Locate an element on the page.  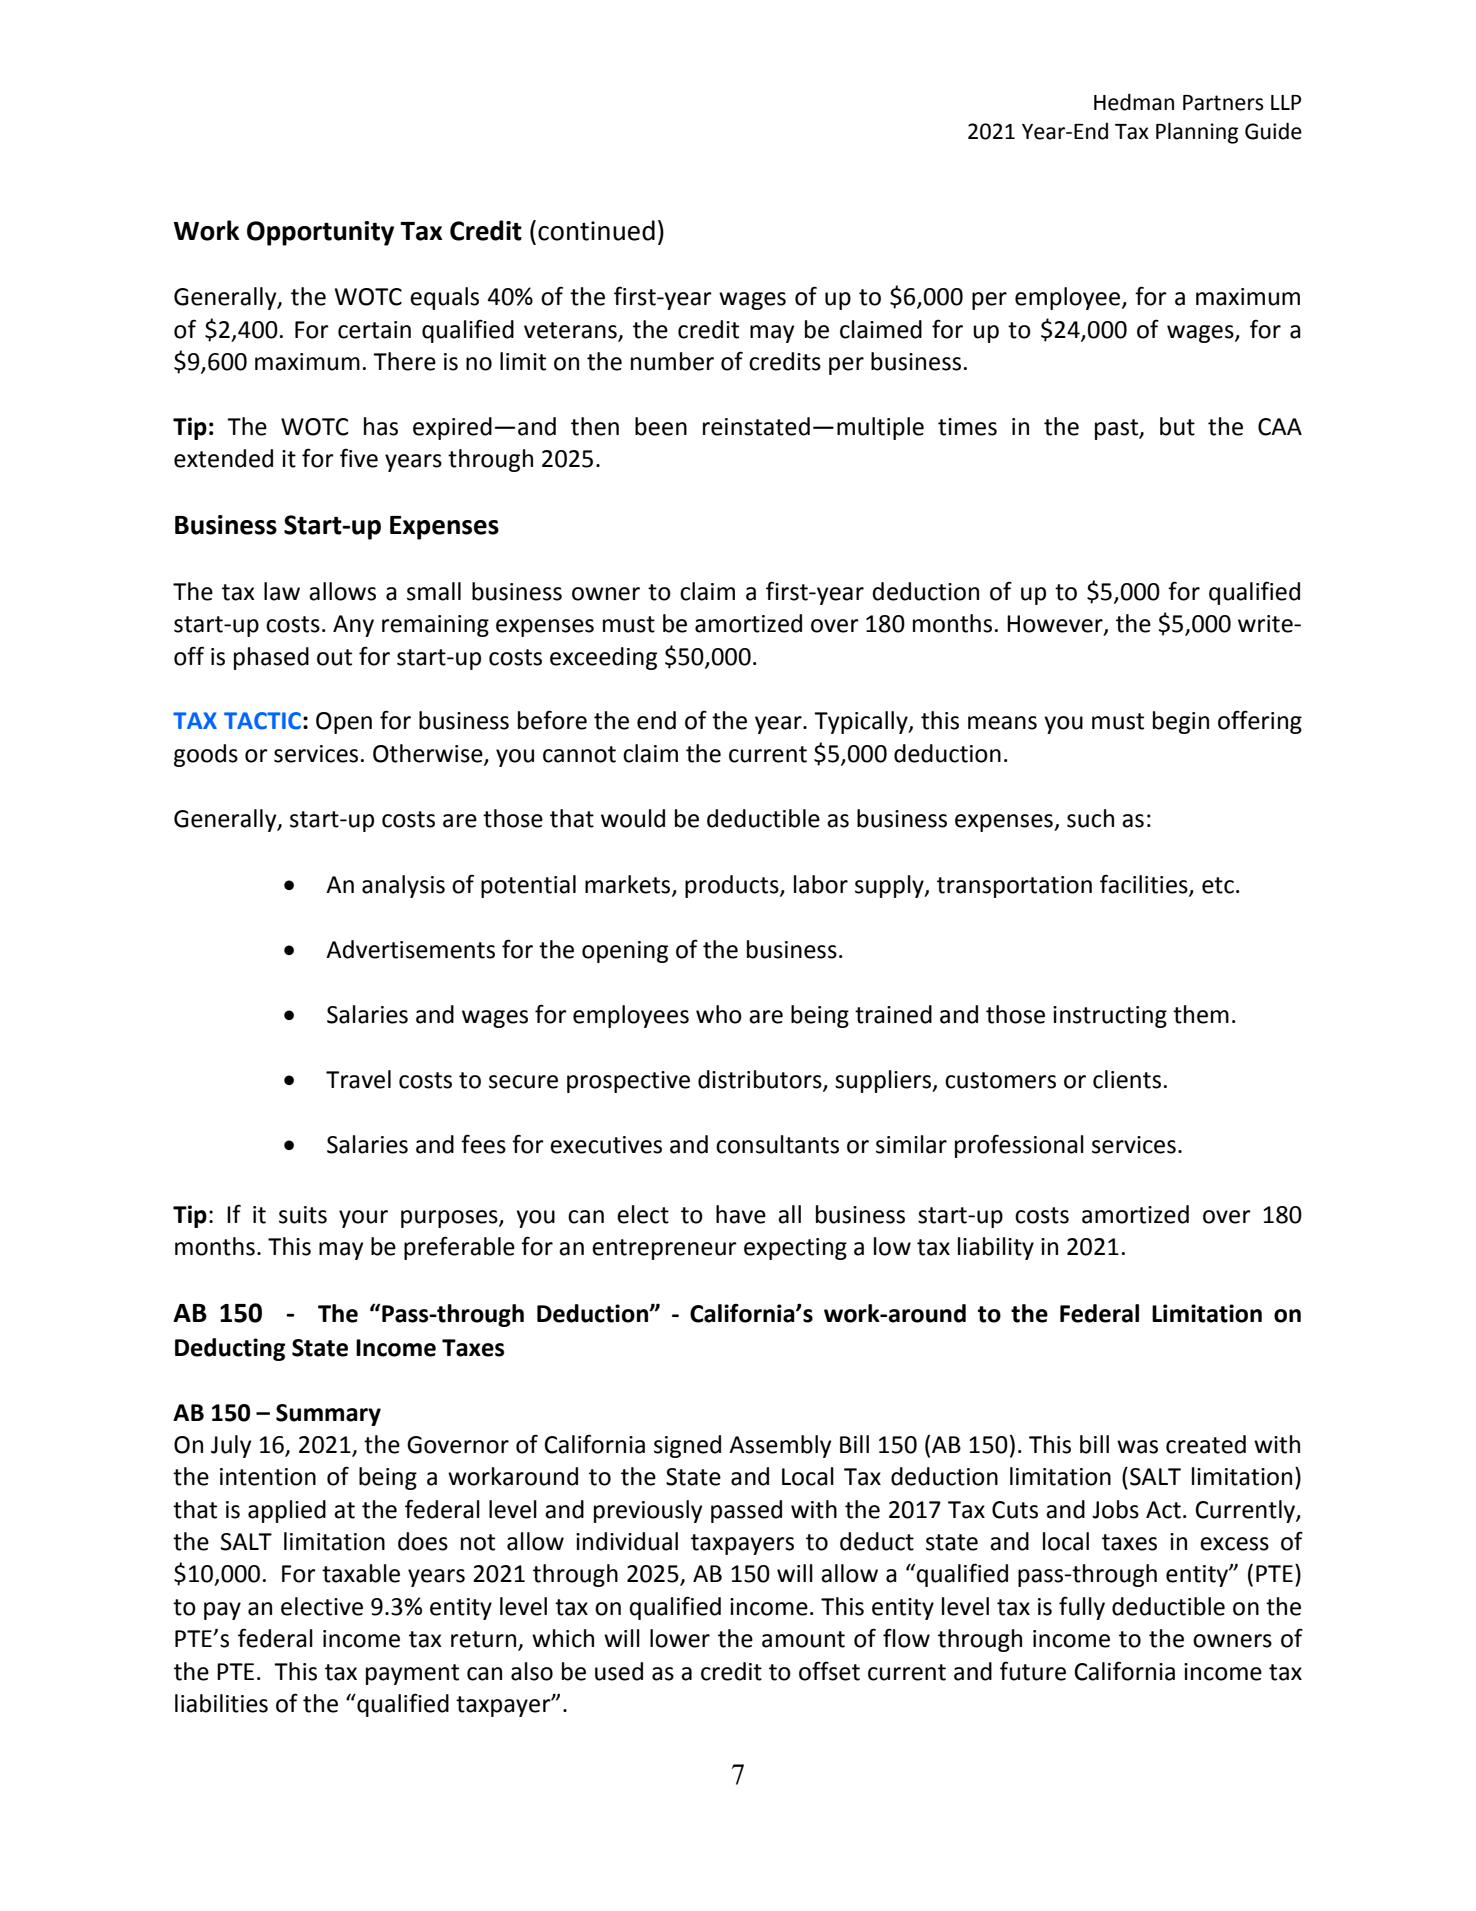
analysis is located at coordinates (403, 886).
